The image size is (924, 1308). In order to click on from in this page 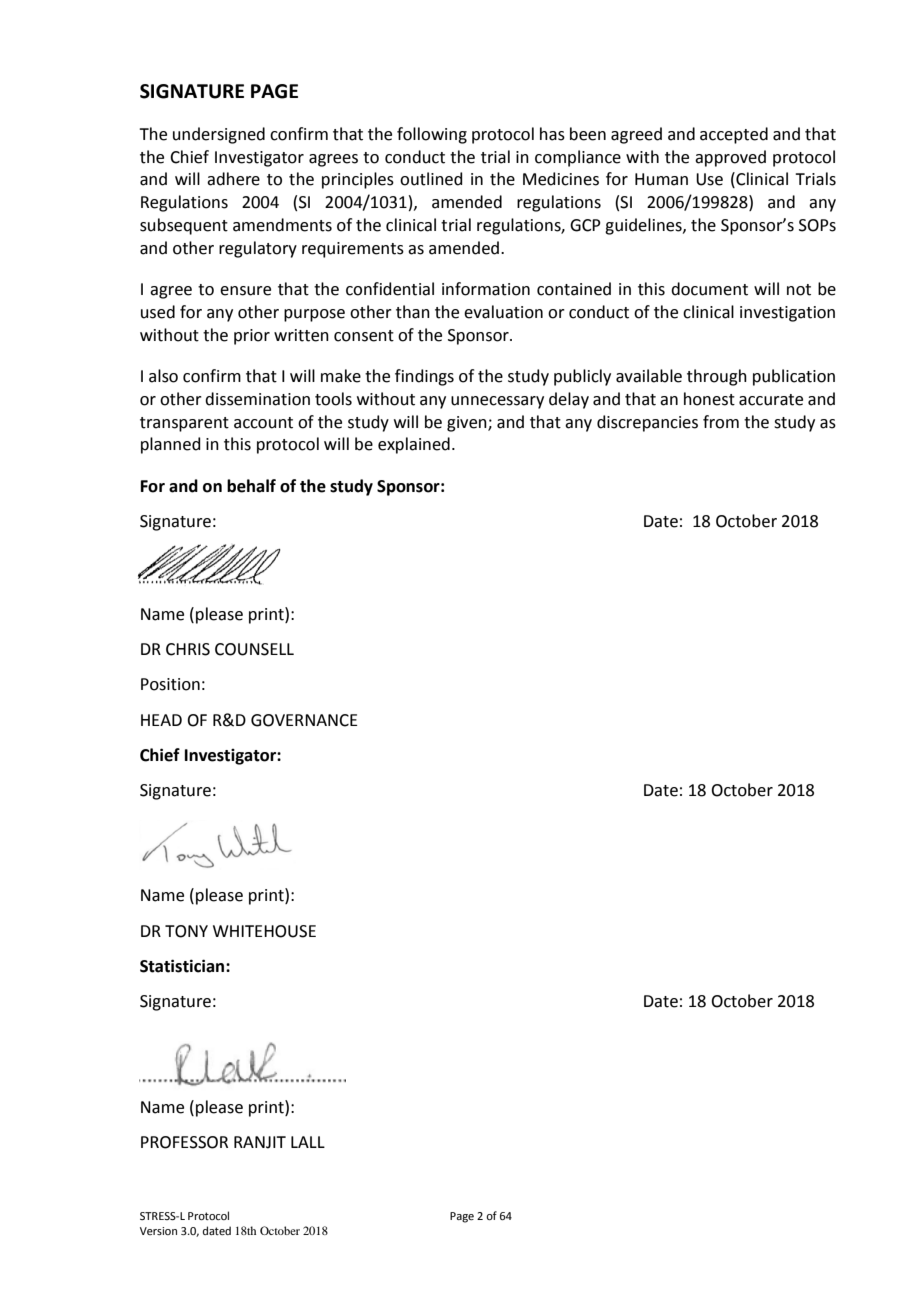, I will do `click(721, 422)`.
